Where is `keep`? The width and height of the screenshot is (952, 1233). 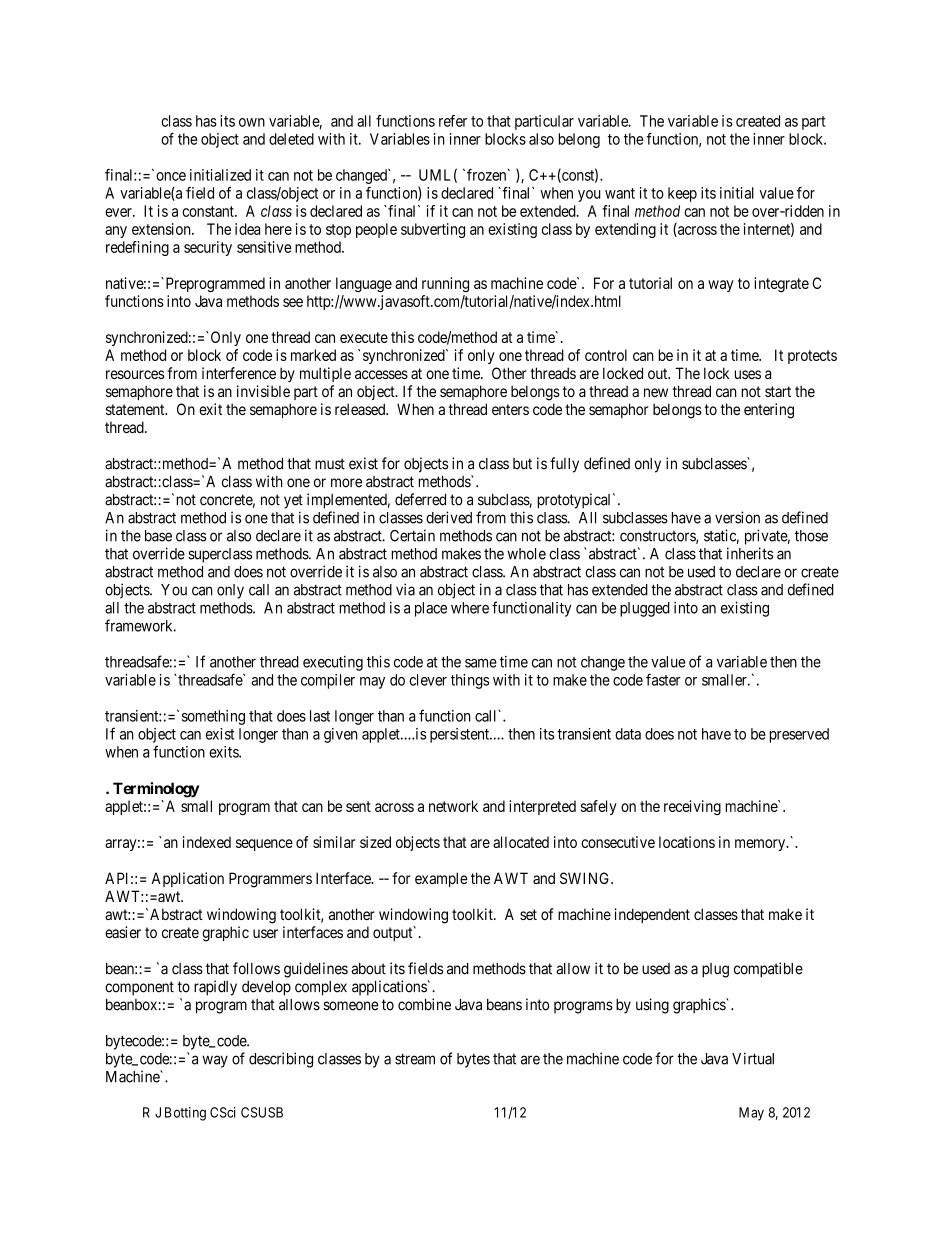
keep is located at coordinates (682, 194).
